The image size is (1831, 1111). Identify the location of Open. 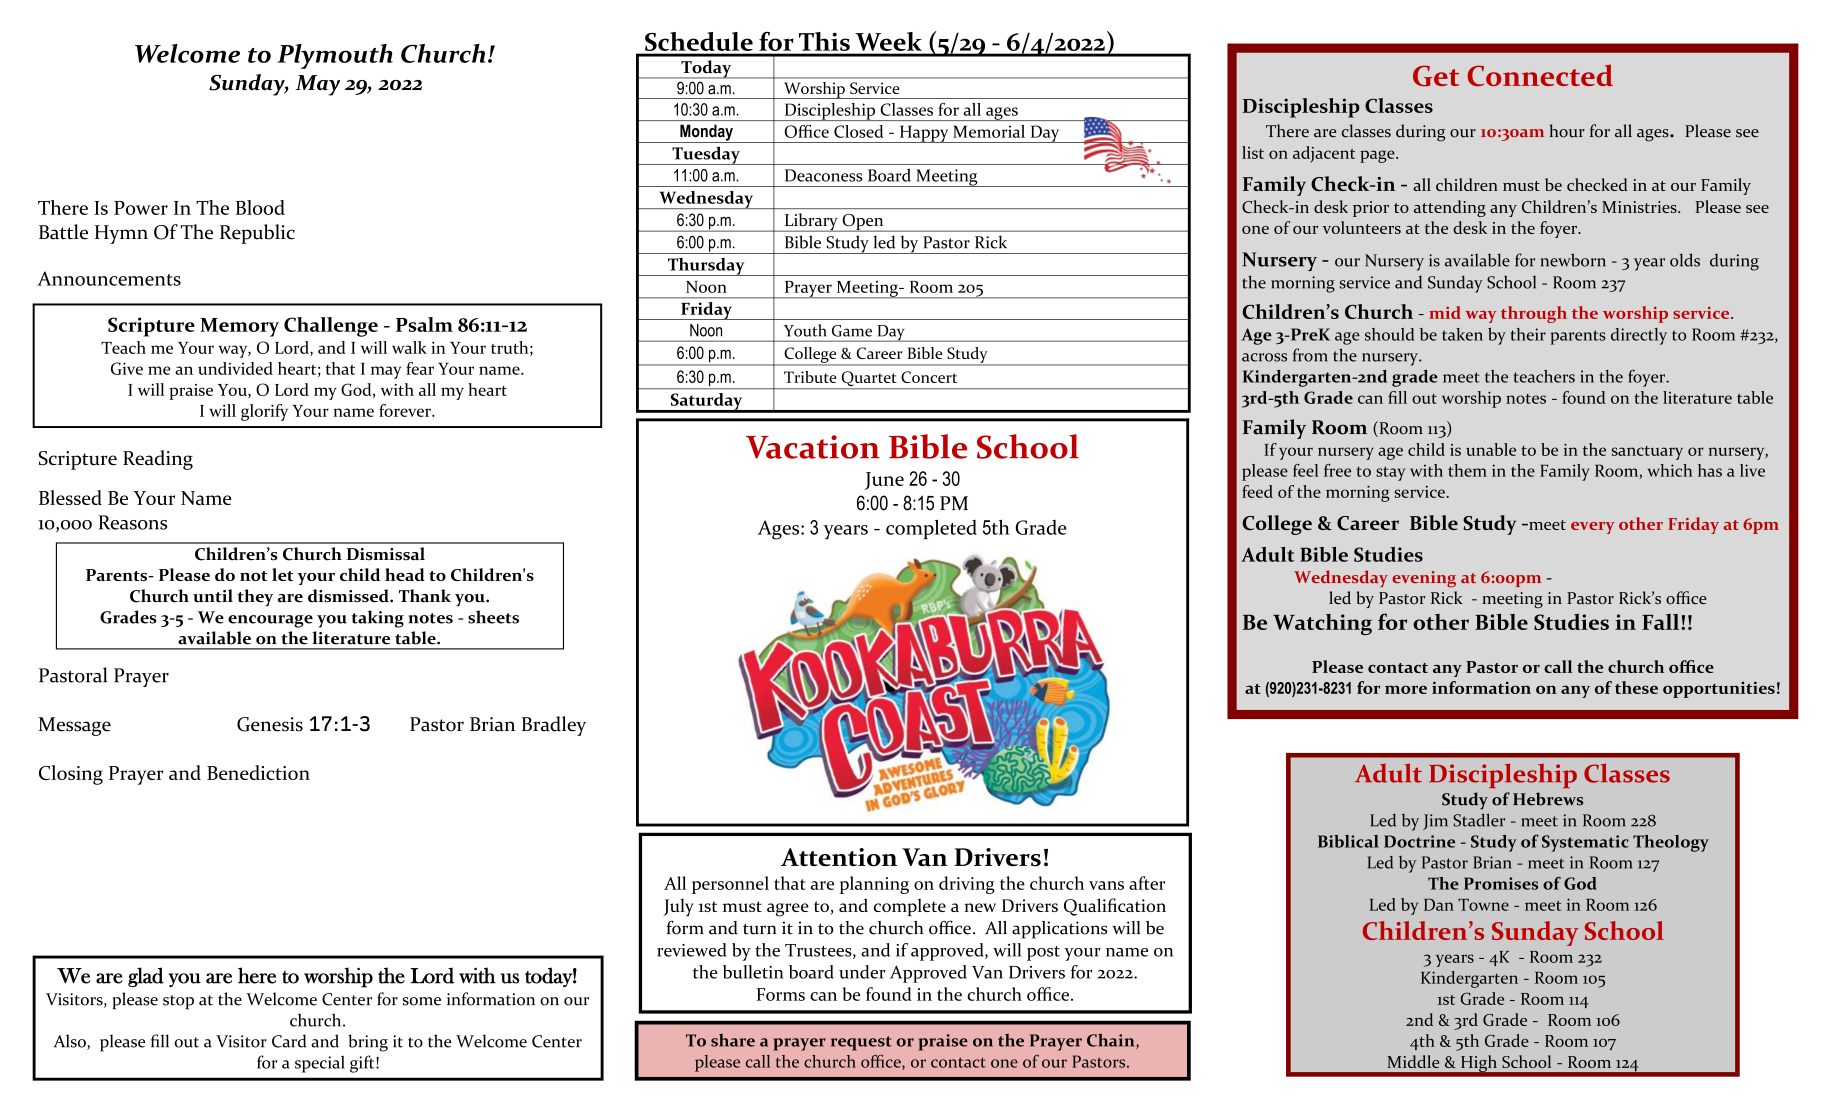
(863, 223).
